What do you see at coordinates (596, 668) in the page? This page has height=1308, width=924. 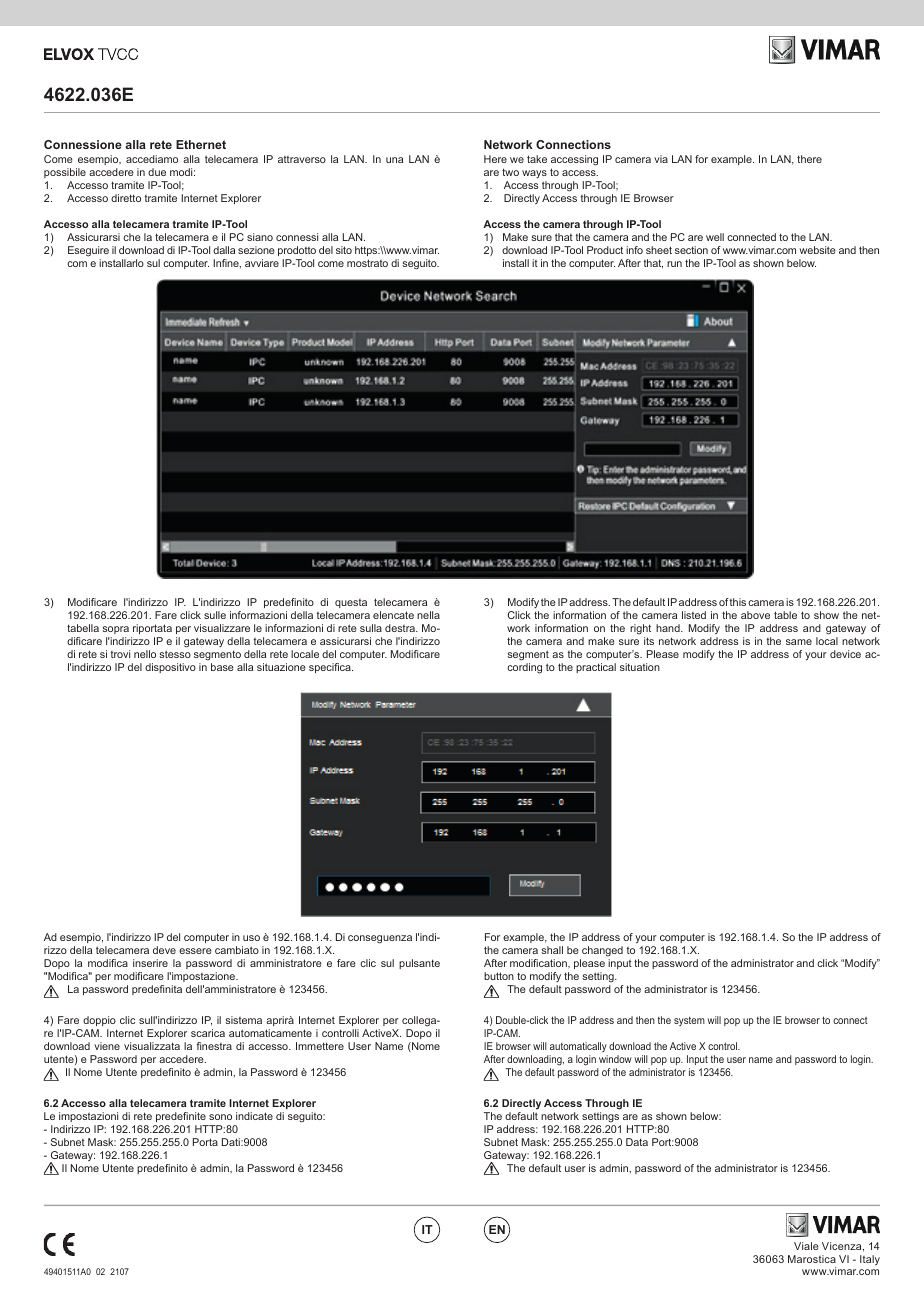 I see `practical` at bounding box center [596, 668].
